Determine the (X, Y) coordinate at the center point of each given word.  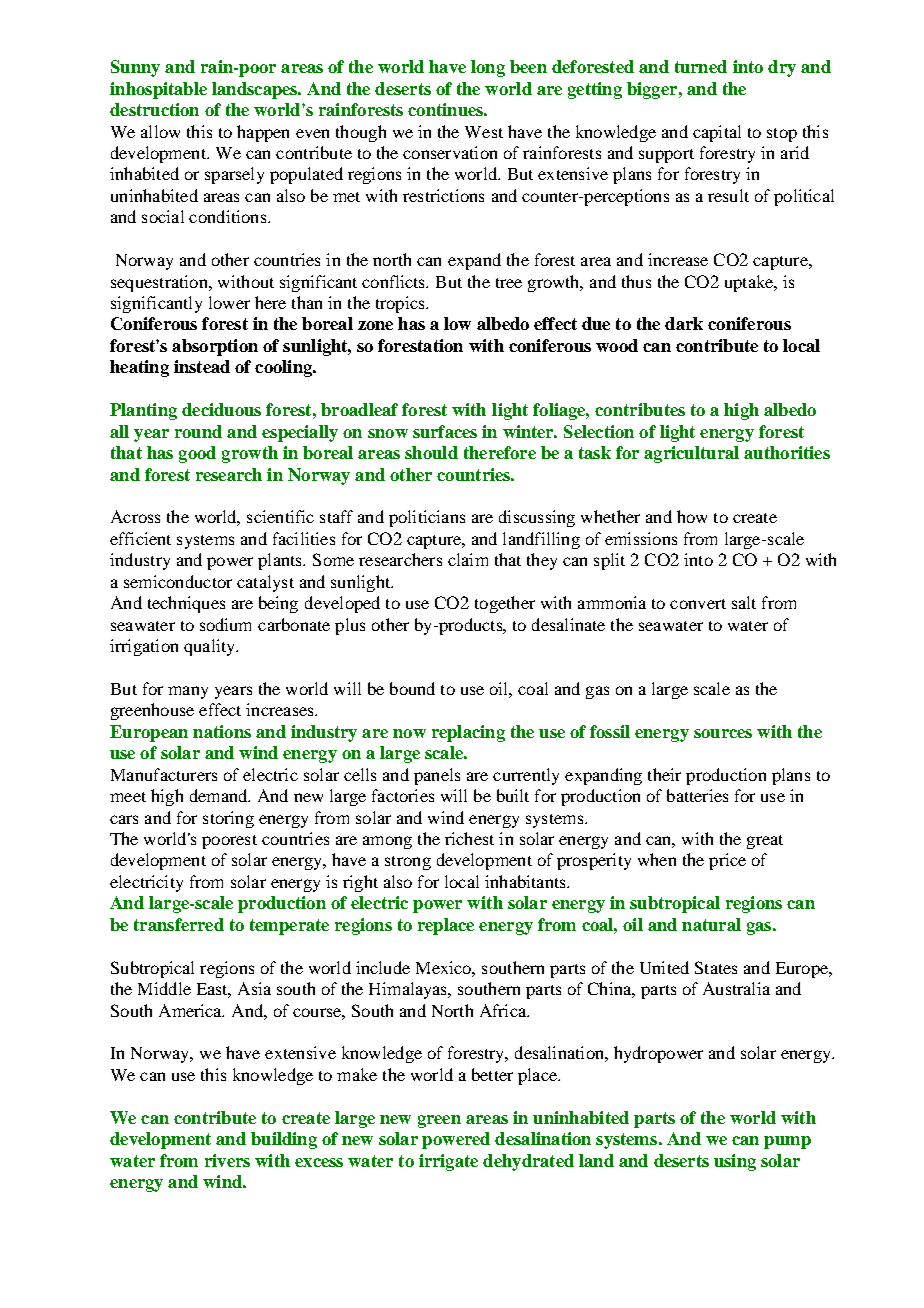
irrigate (448, 1162)
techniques (186, 604)
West (484, 132)
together (505, 604)
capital (717, 133)
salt (744, 602)
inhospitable (158, 90)
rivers (227, 1160)
